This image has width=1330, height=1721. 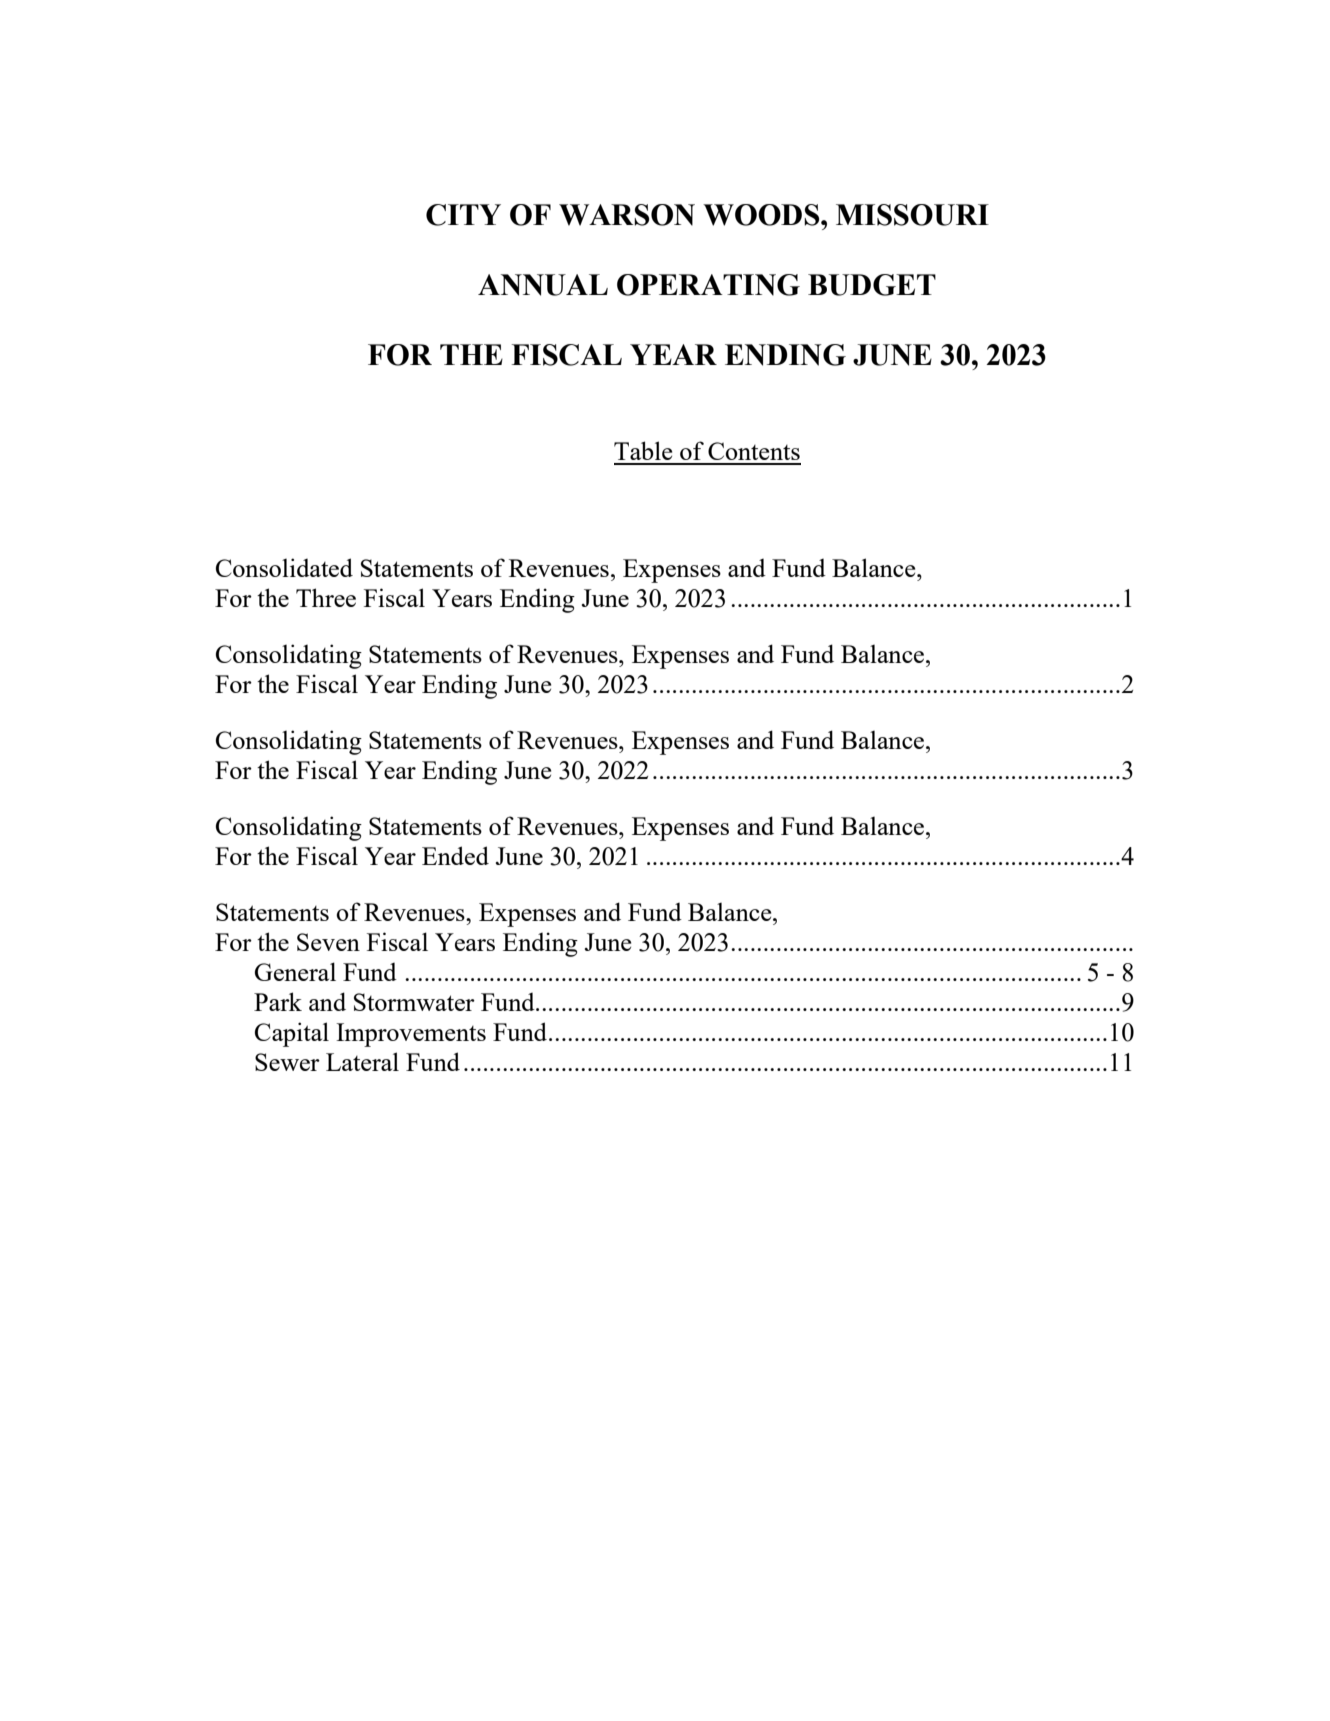 I want to click on BUDGET, so click(x=872, y=285).
